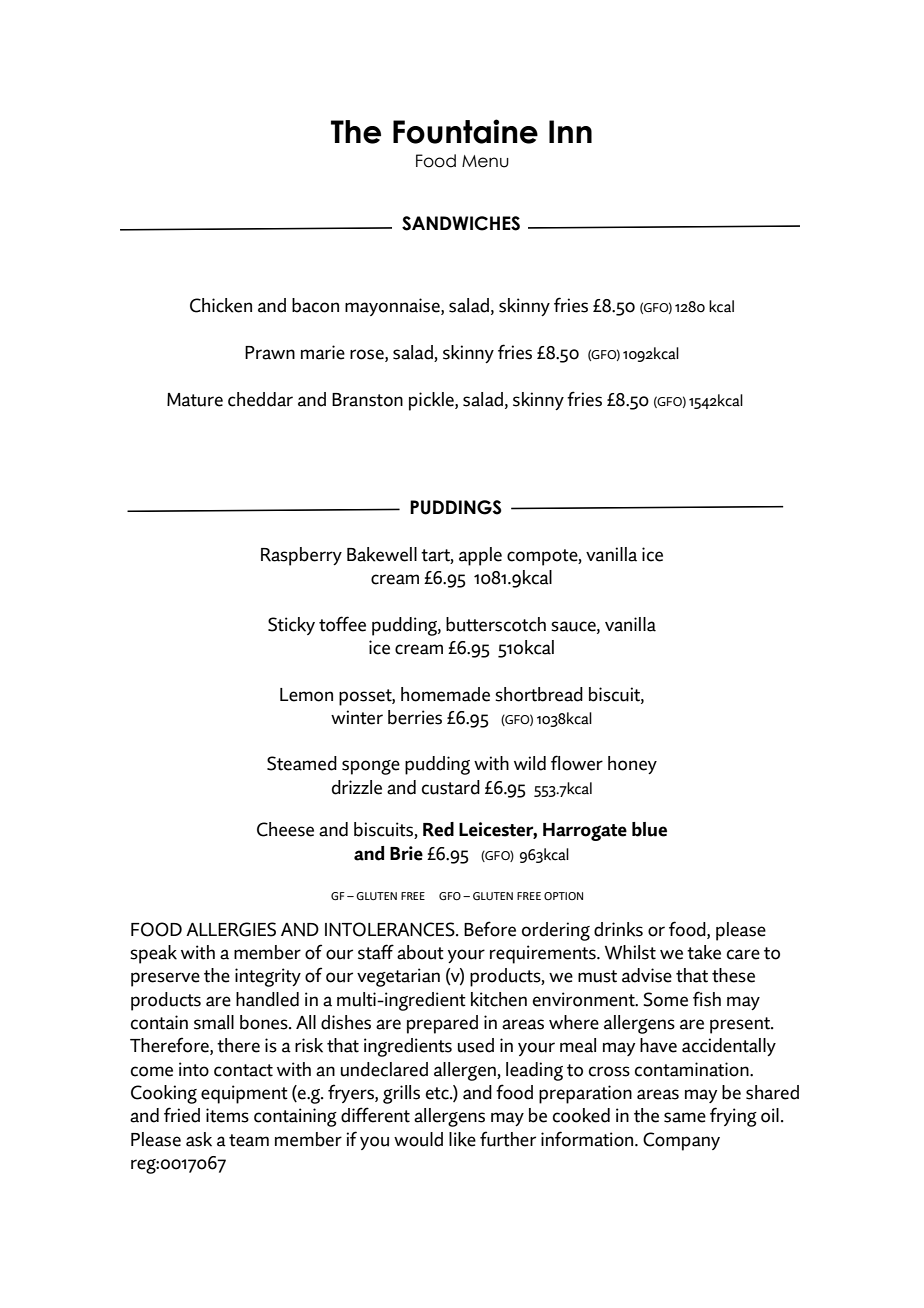 This page has width=924, height=1308. What do you see at coordinates (685, 1117) in the page?
I see `same` at bounding box center [685, 1117].
